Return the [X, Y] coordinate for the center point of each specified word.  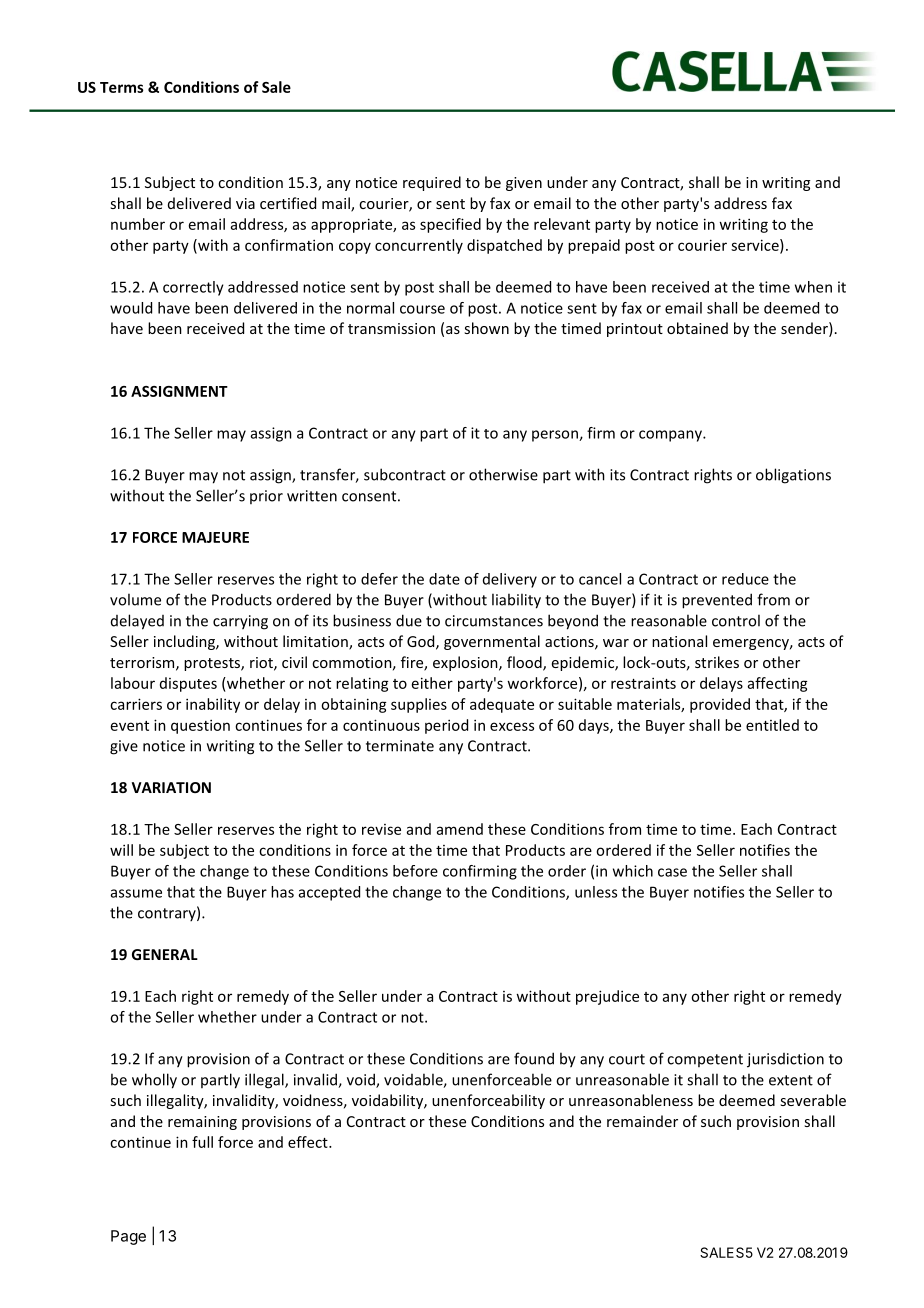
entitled [772, 725]
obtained [697, 328]
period [446, 726]
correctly [193, 288]
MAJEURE [215, 537]
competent [705, 1060]
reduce [745, 579]
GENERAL [165, 954]
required [432, 183]
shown [486, 328]
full [202, 1142]
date [444, 579]
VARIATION [171, 787]
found [534, 1058]
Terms [122, 87]
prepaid [594, 246]
